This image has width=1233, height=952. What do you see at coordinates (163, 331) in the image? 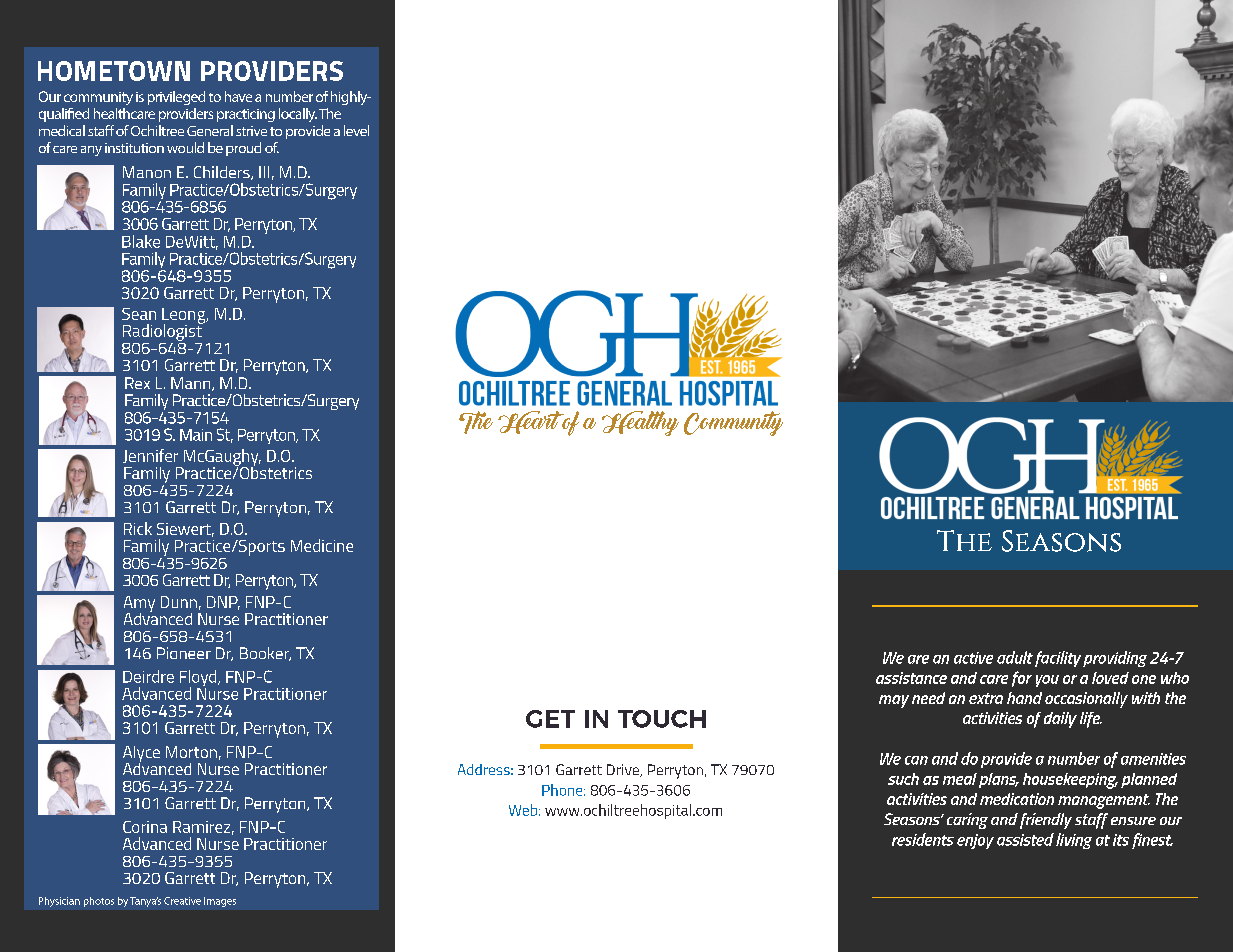
I see `Radiologist` at bounding box center [163, 331].
